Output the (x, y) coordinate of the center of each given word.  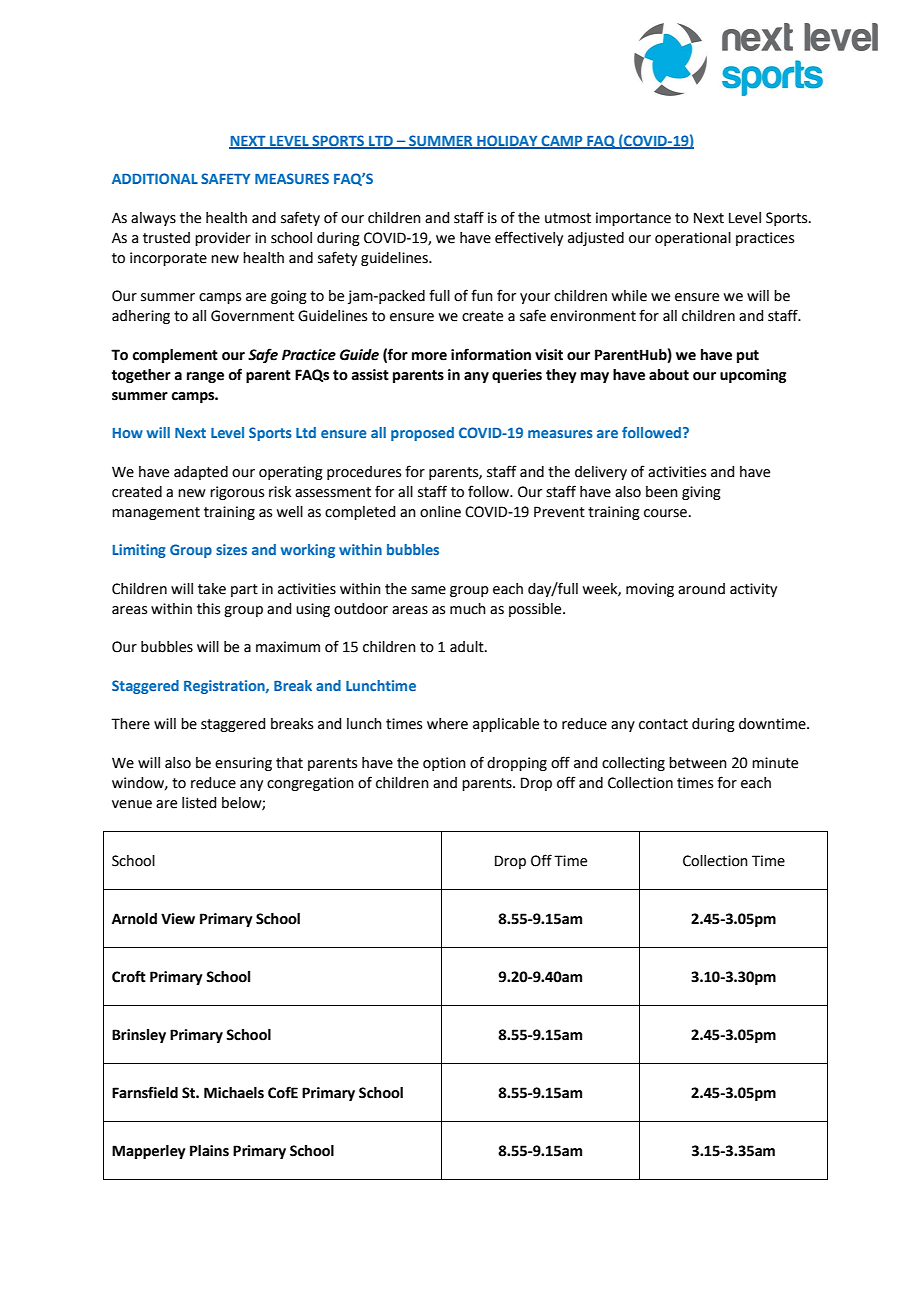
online (440, 512)
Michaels (234, 1093)
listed (199, 803)
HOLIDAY (507, 141)
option (444, 764)
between (698, 763)
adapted (201, 473)
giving (701, 493)
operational (693, 239)
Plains (209, 1151)
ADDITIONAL (155, 178)
